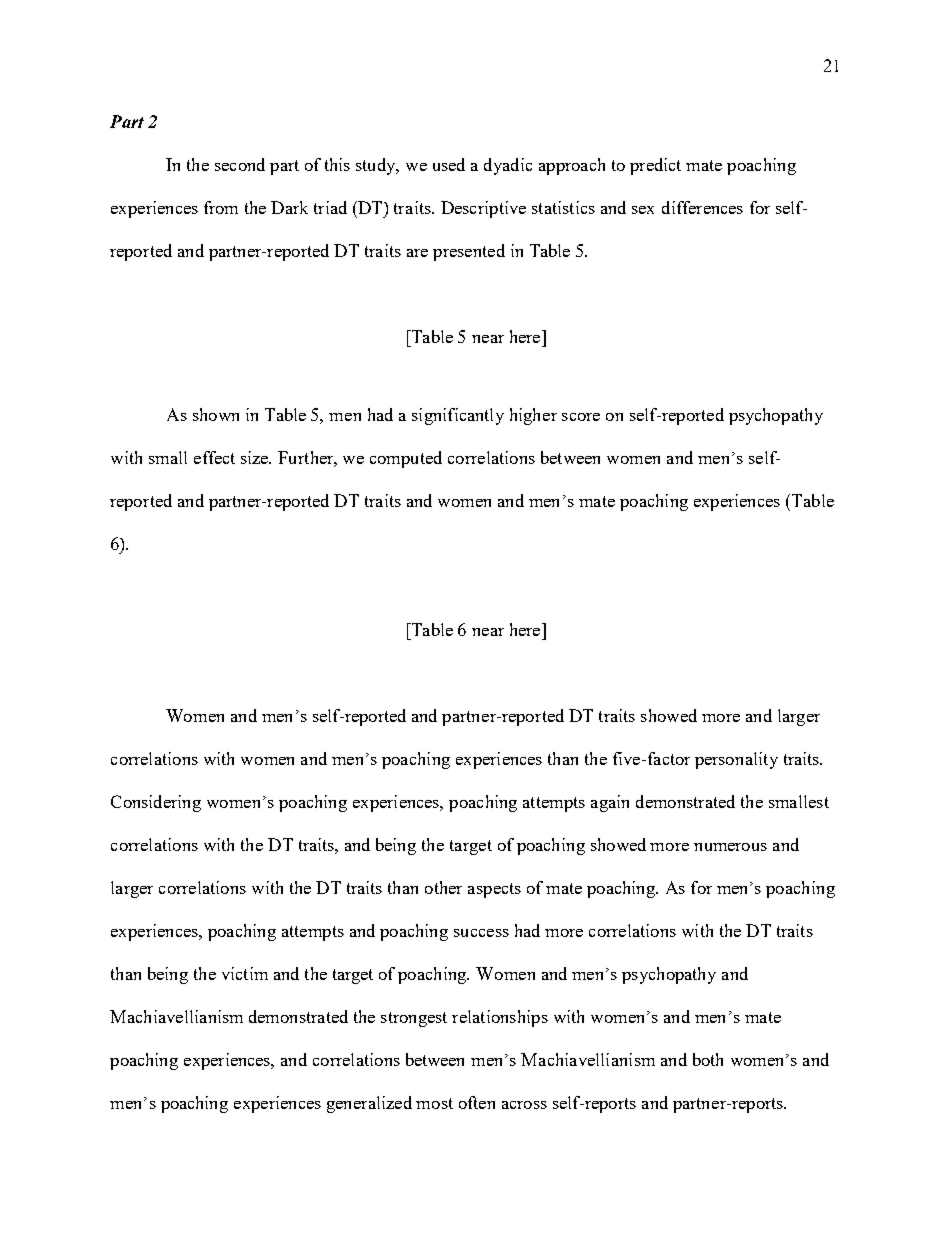 The width and height of the page is (952, 1233). Describe the element at coordinates (449, 164) in the page. I see `used` at that location.
